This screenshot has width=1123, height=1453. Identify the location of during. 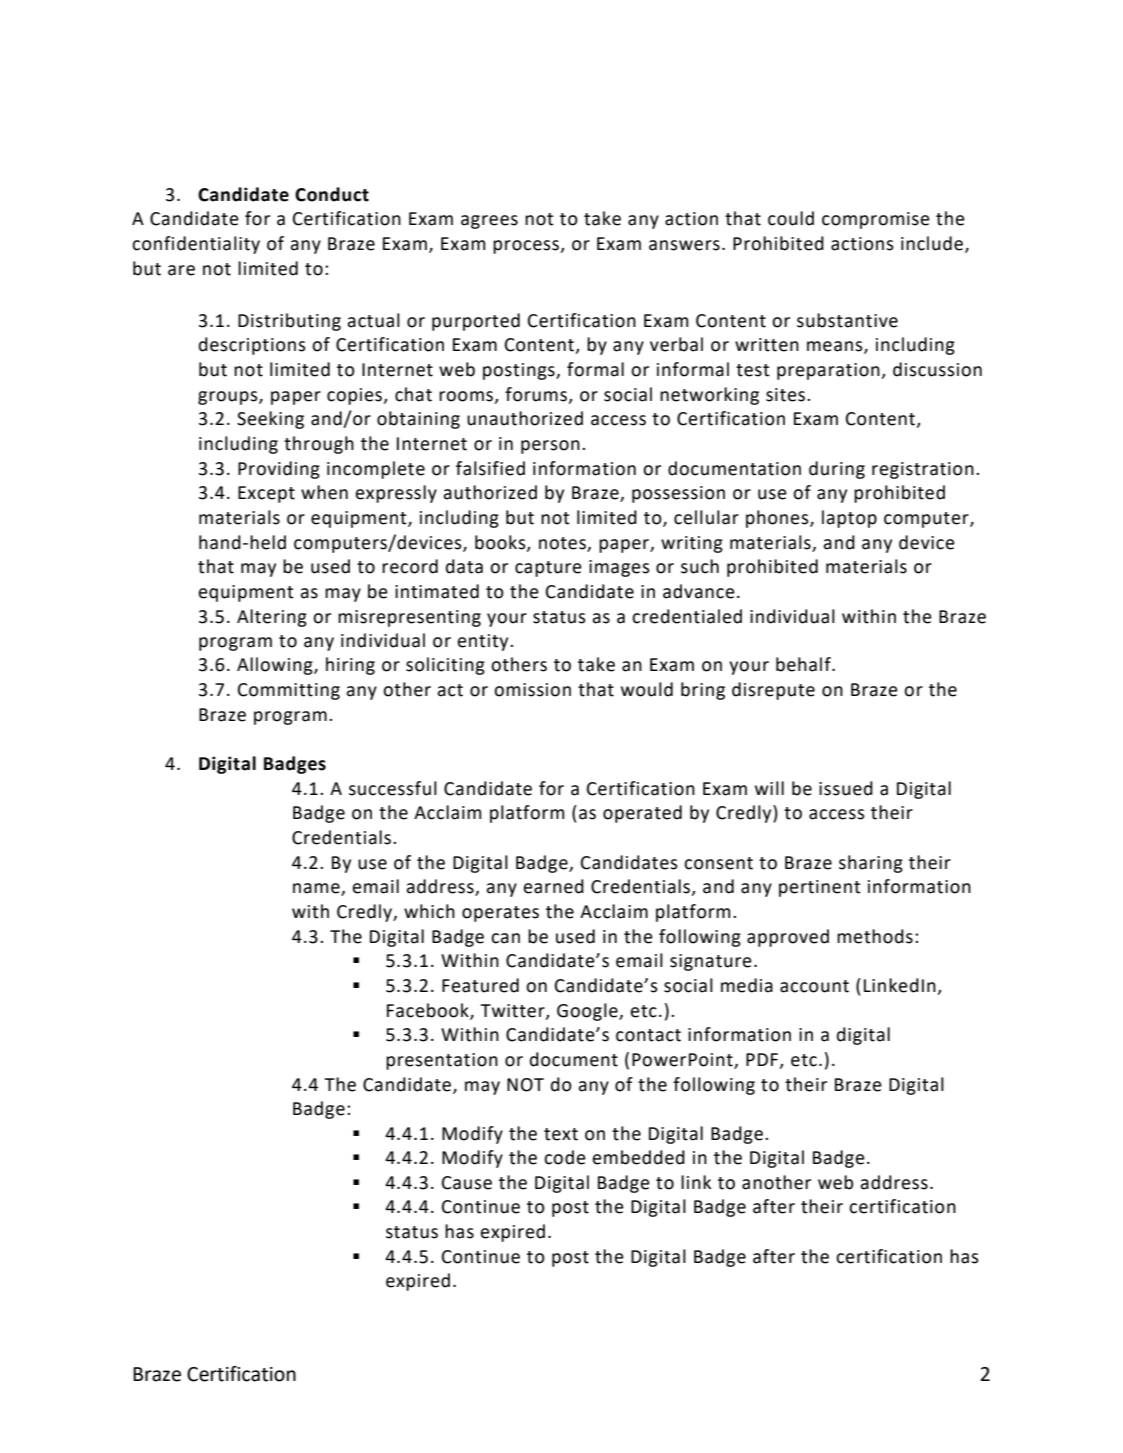
(837, 470).
